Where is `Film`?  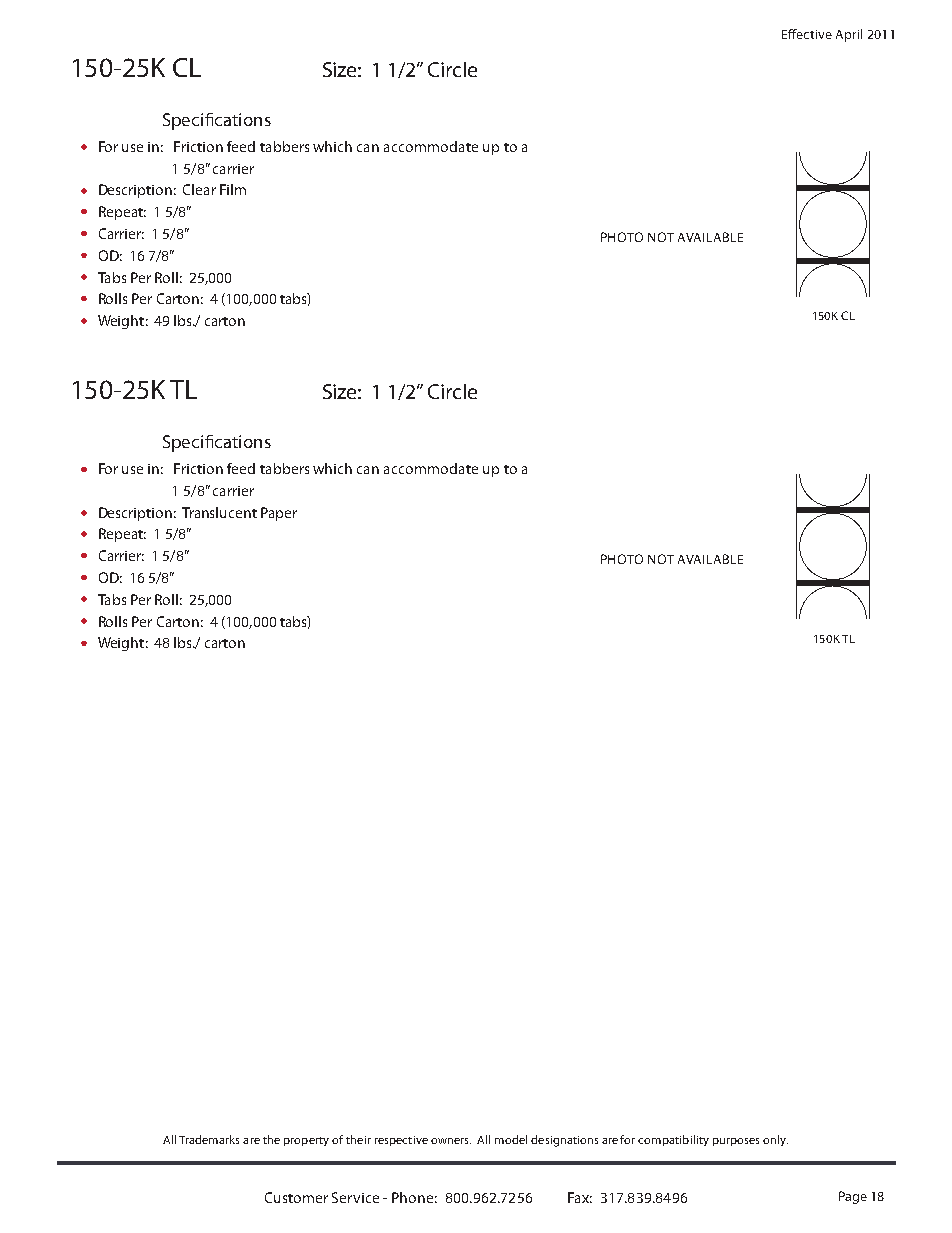 Film is located at coordinates (233, 189).
